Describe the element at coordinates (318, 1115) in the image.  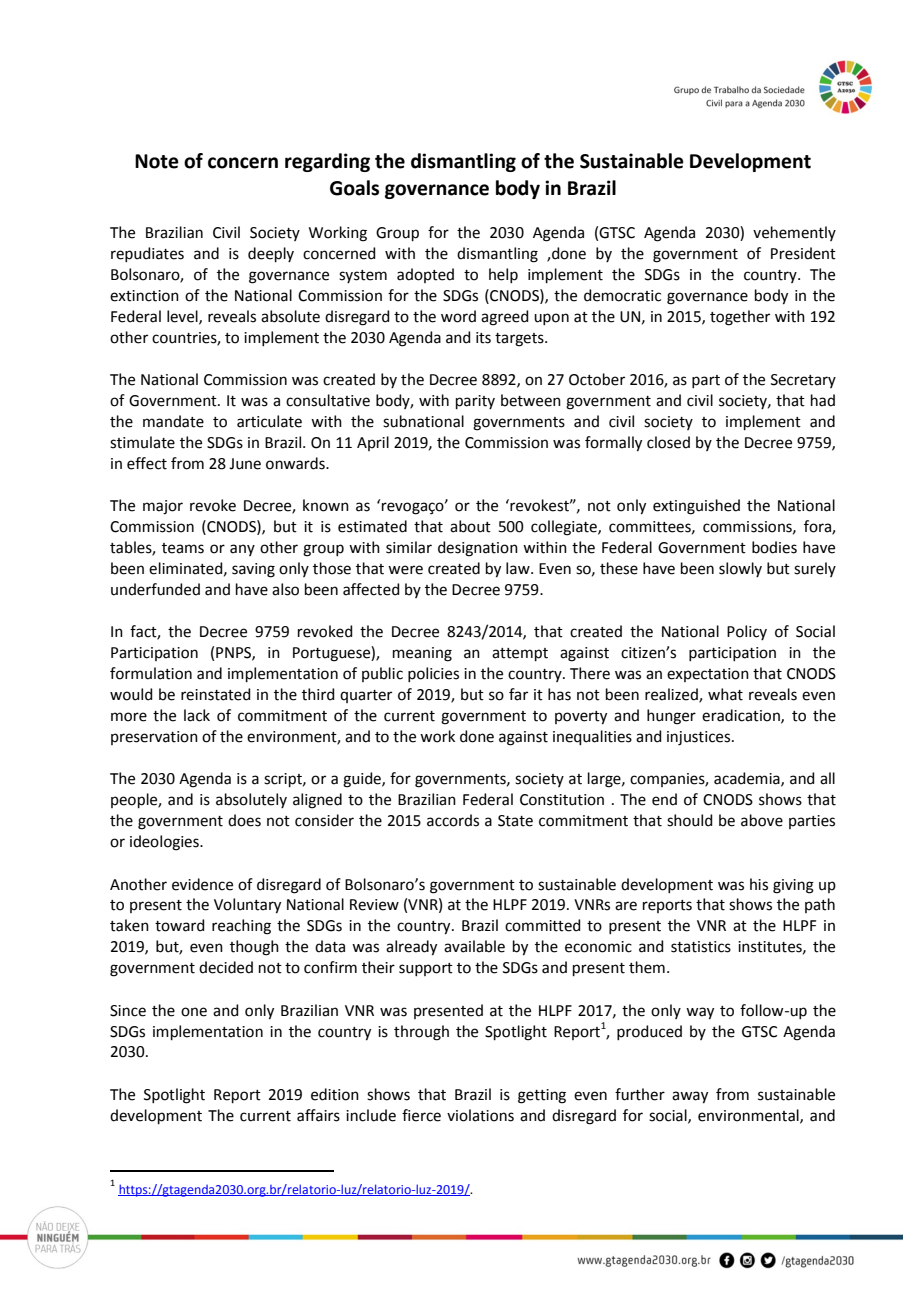
I see `affairs` at that location.
